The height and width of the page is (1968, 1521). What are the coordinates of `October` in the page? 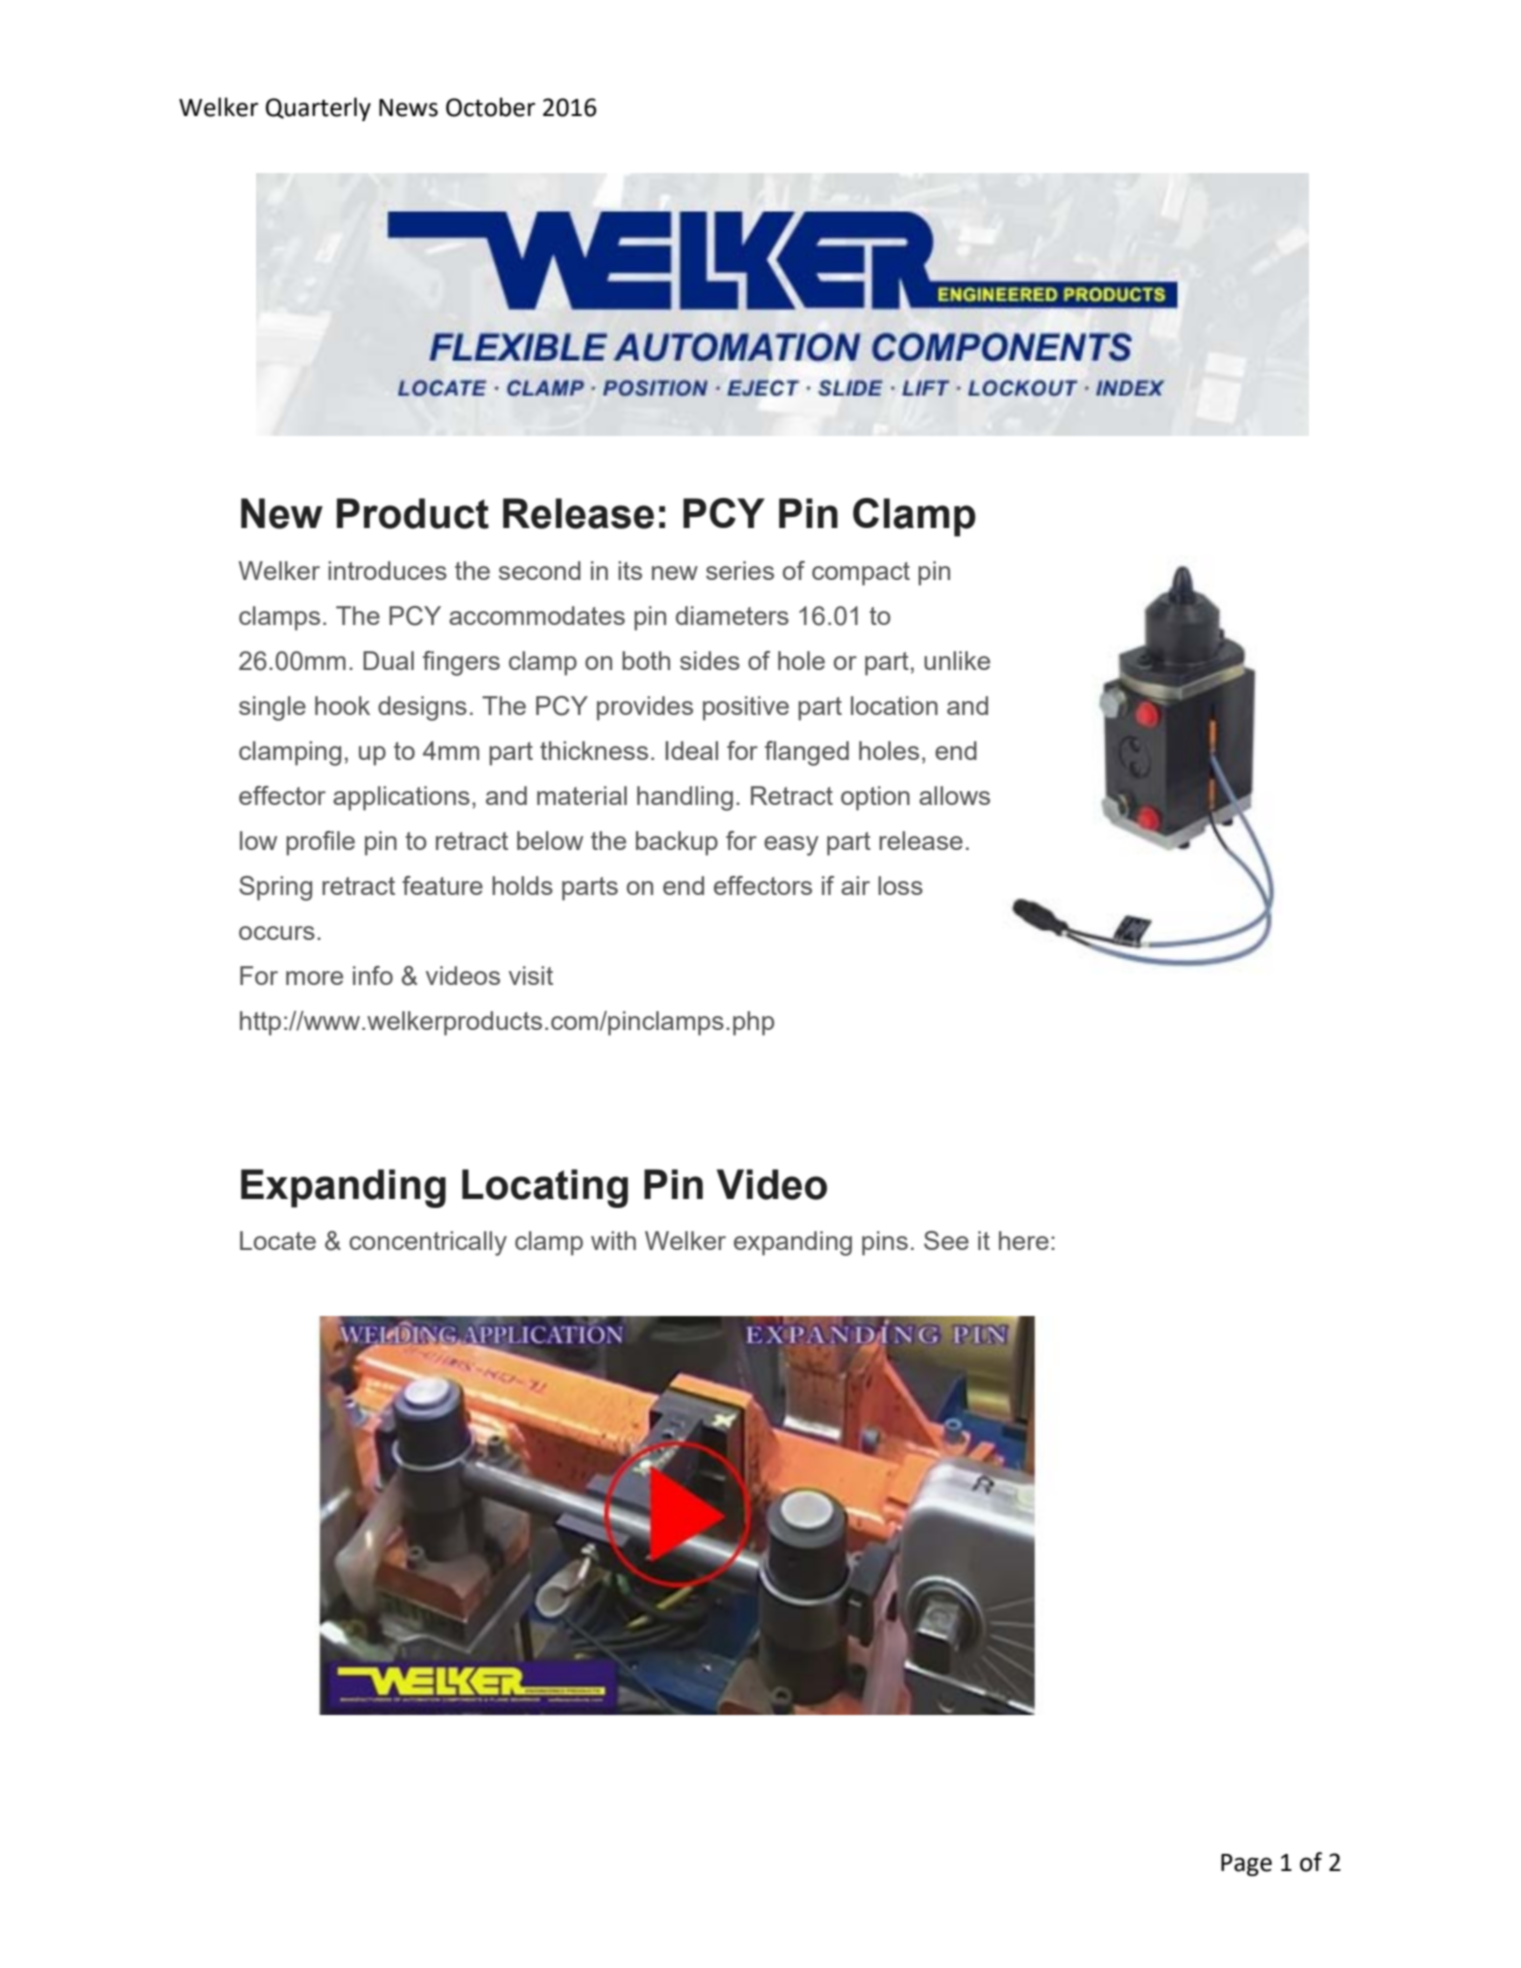 It's located at (490, 107).
